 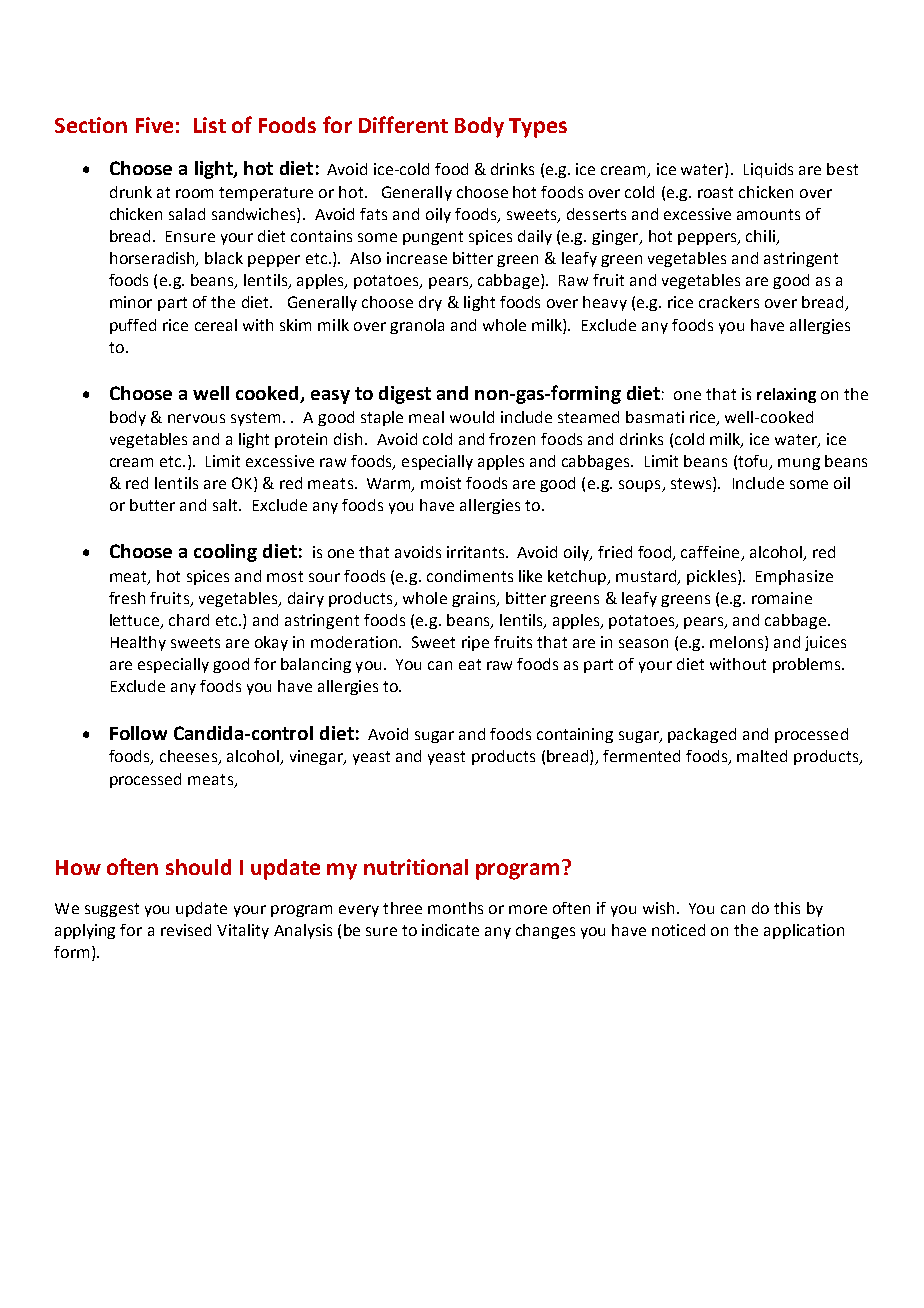 I want to click on caffeine, so click(x=711, y=553).
